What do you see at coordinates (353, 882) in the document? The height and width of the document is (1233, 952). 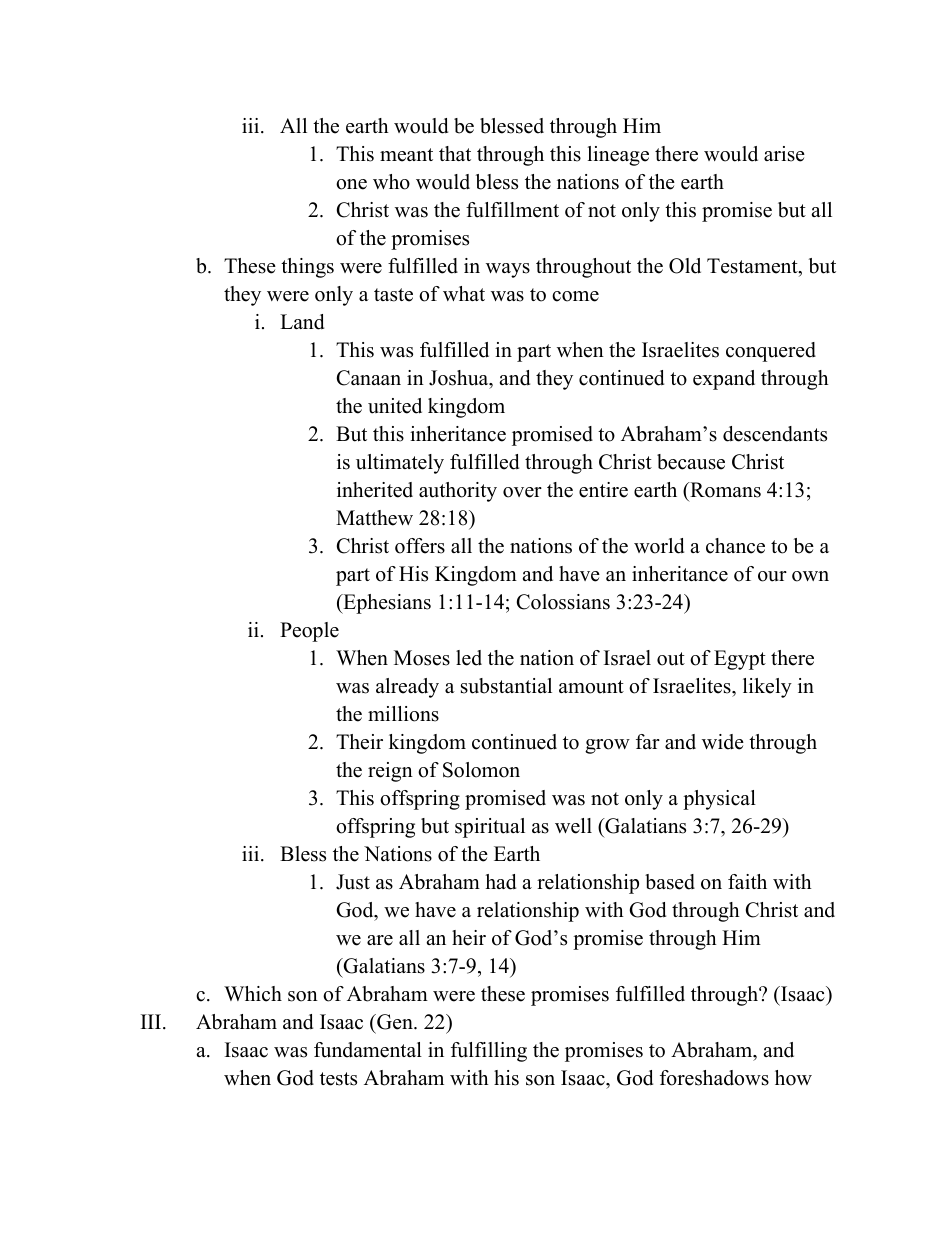 I see `Just` at bounding box center [353, 882].
